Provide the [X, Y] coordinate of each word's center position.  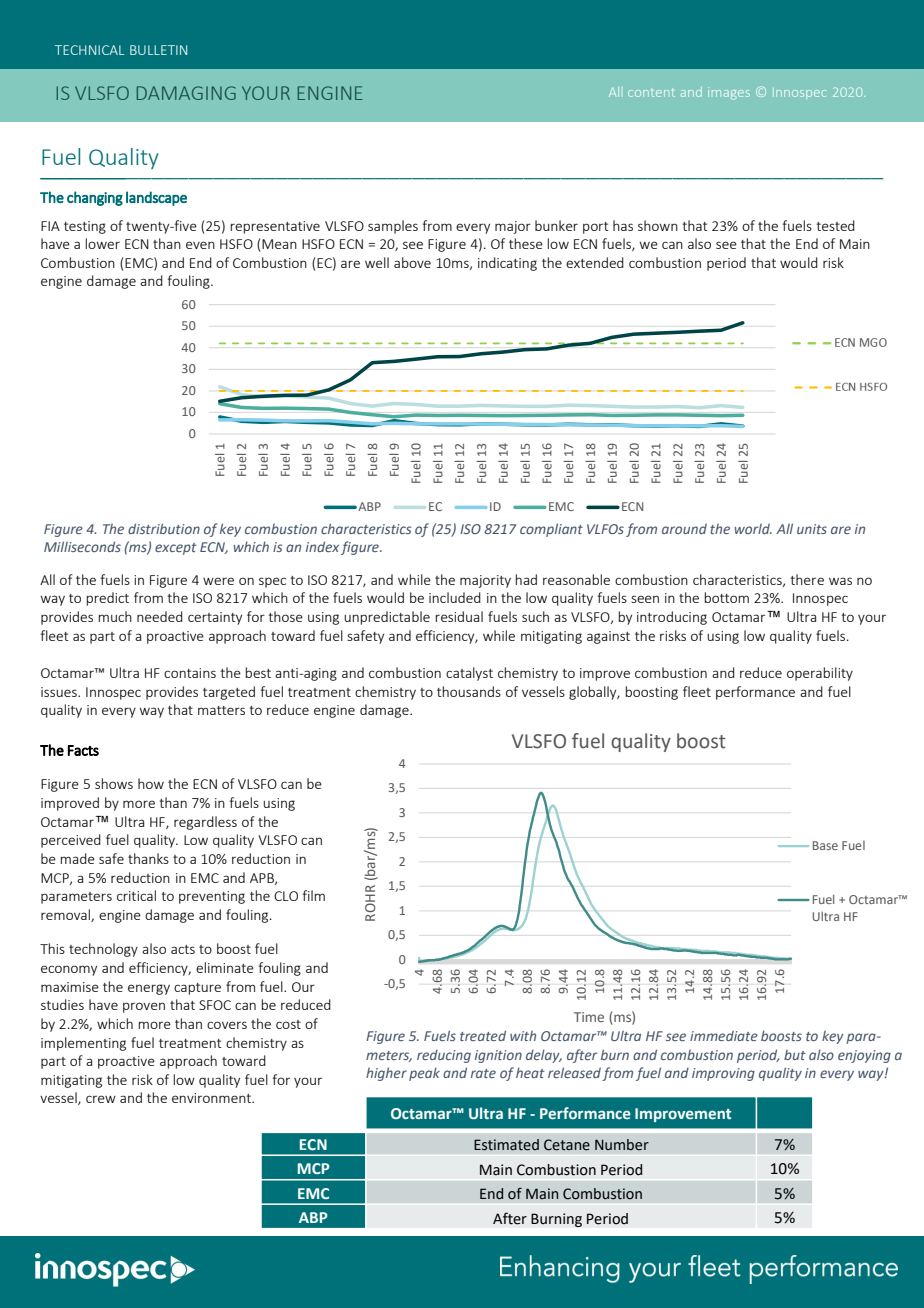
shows [114, 783]
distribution [164, 528]
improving [723, 1074]
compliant [551, 530]
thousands [469, 691]
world [753, 528]
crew [101, 1099]
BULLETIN [158, 50]
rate [483, 1073]
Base [825, 845]
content [651, 92]
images [729, 93]
